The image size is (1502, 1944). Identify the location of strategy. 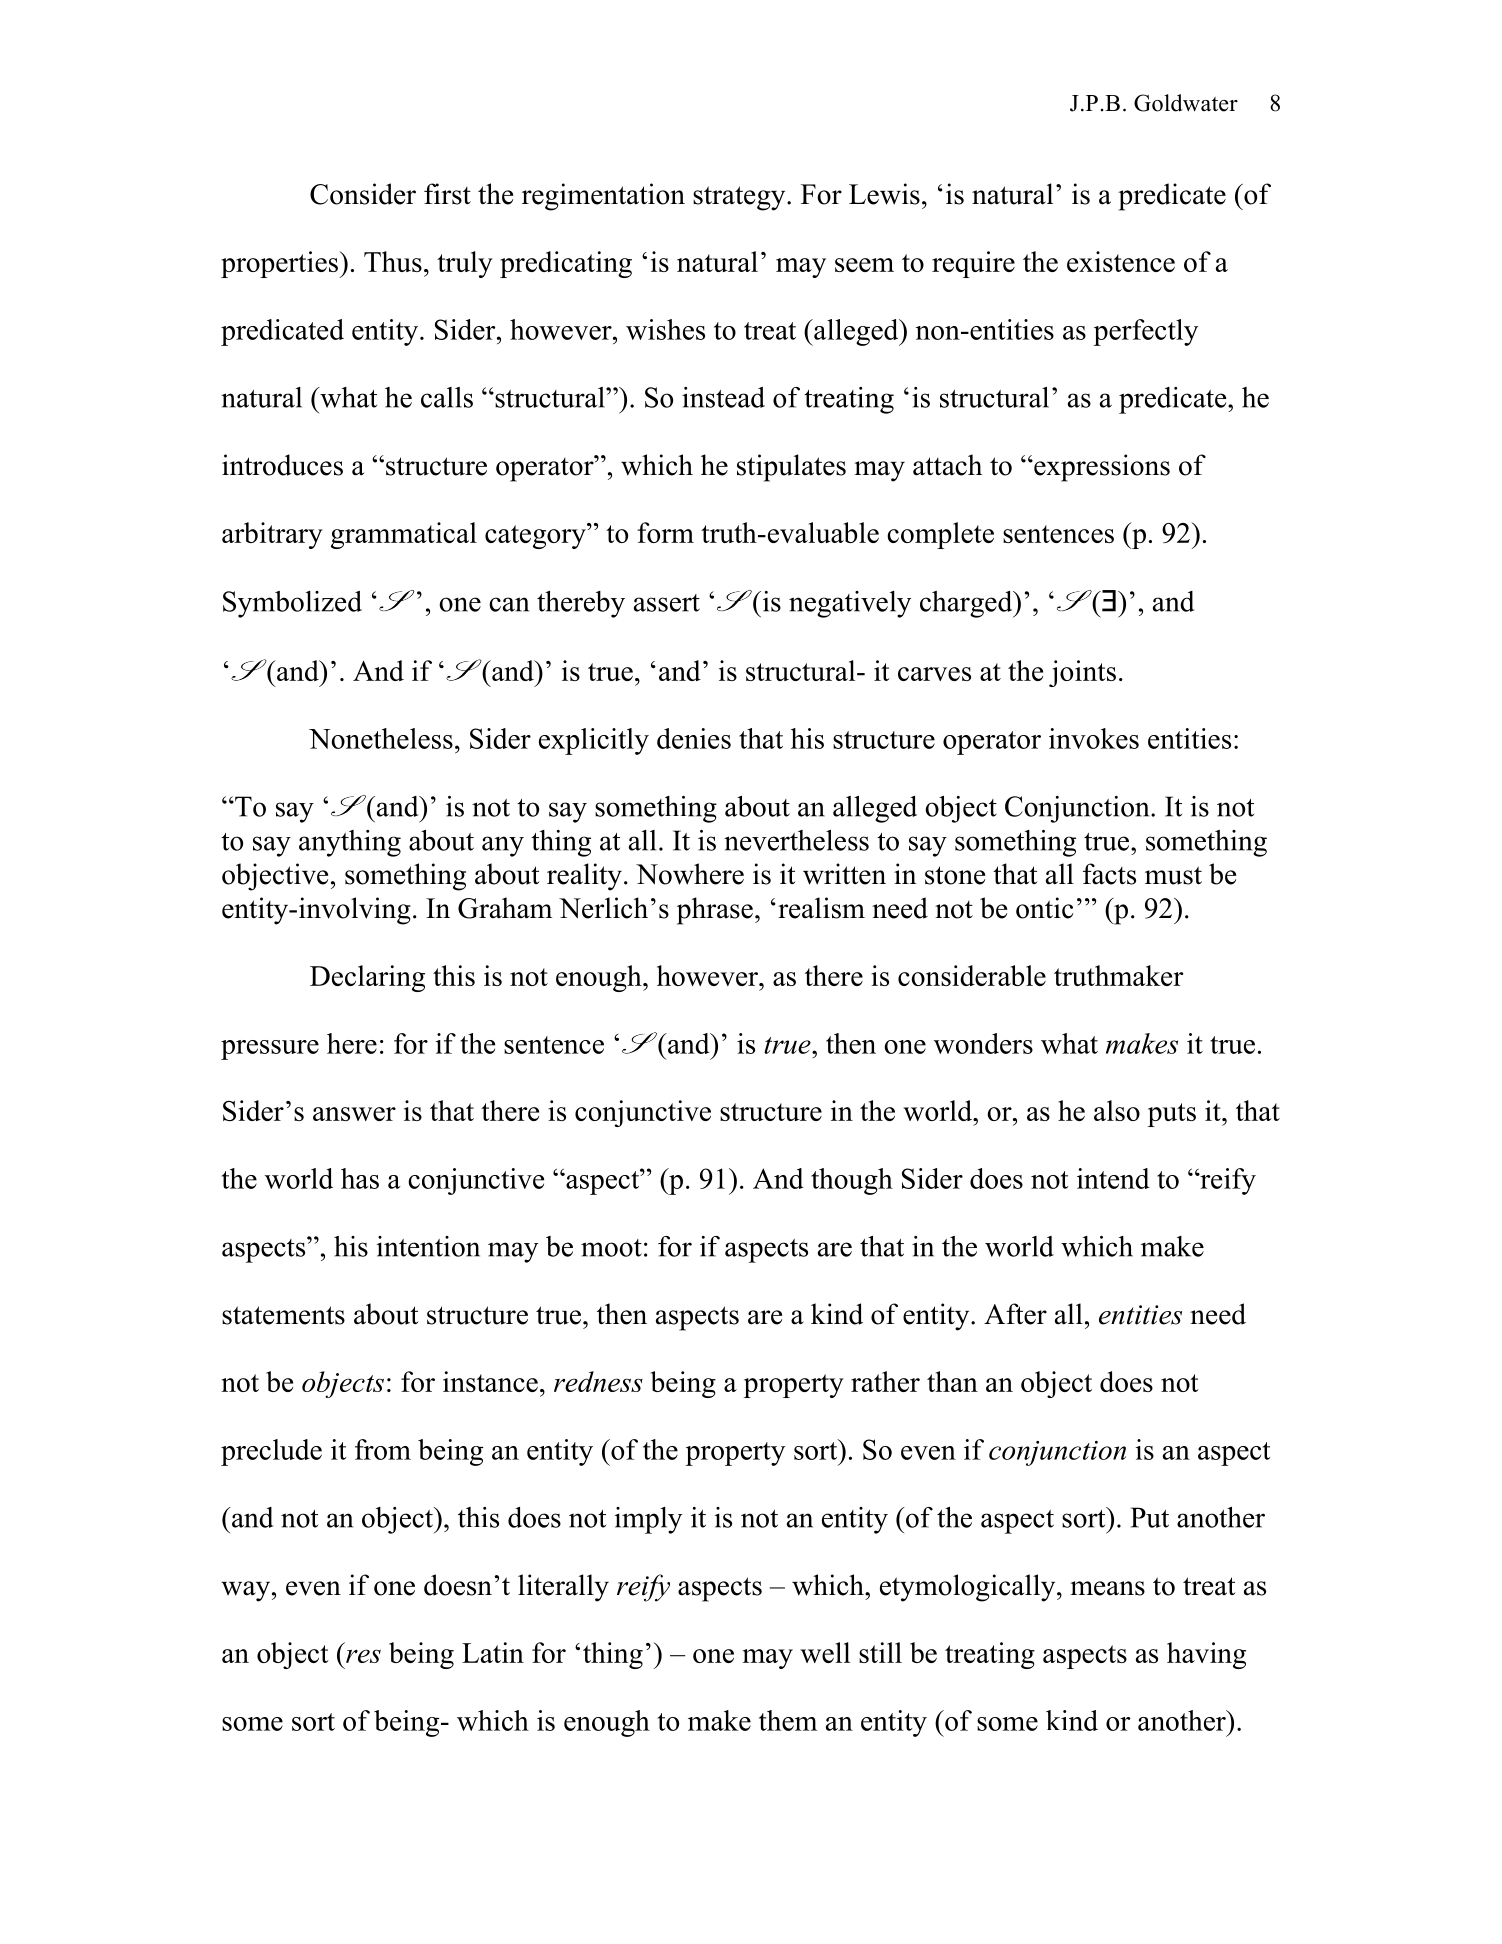
(740, 198).
